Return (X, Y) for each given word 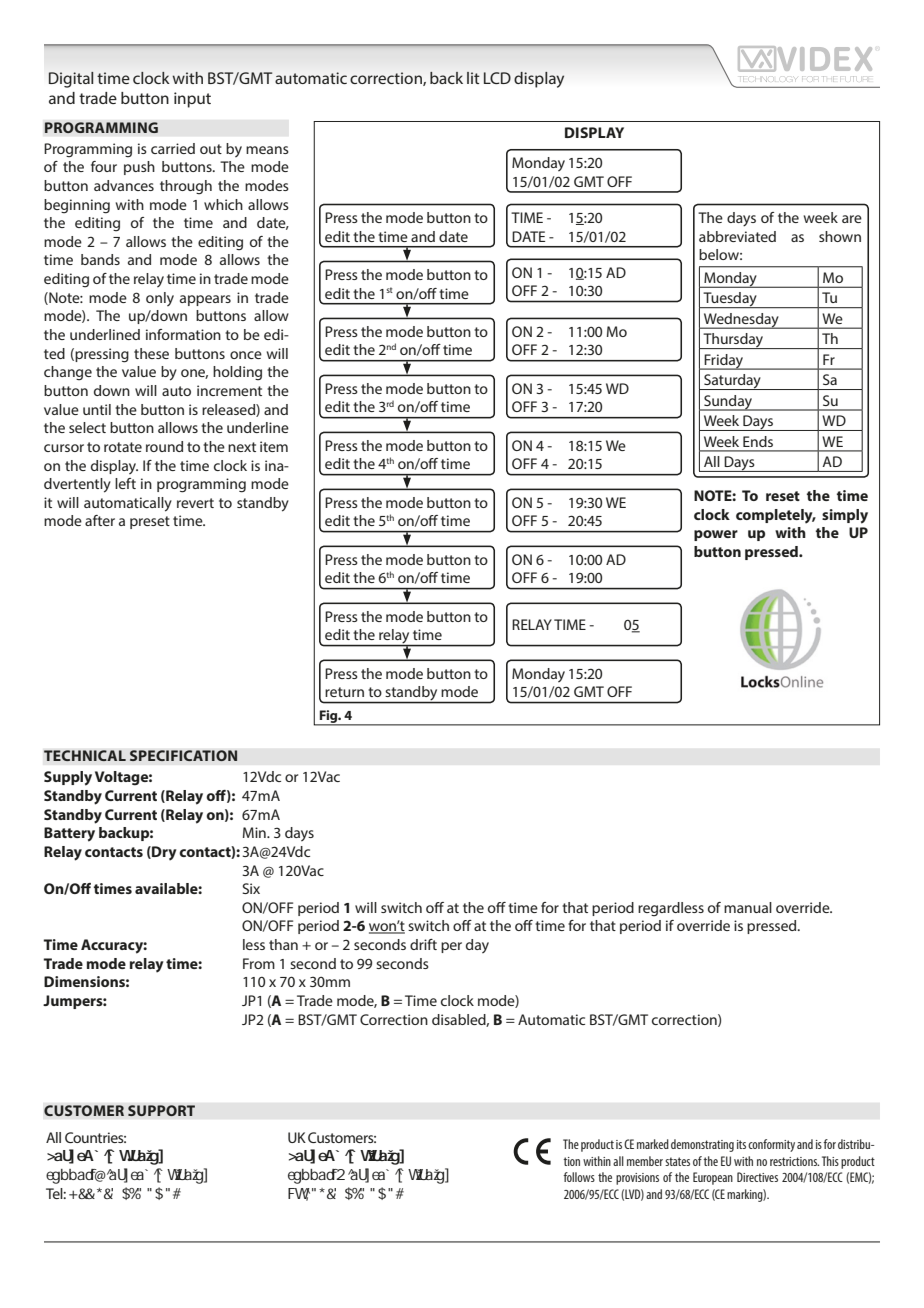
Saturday (732, 382)
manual (748, 907)
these (151, 353)
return (344, 692)
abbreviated (737, 236)
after (100, 520)
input (192, 100)
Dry (163, 853)
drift (423, 944)
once (246, 355)
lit (473, 78)
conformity (771, 1145)
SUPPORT (161, 1110)
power (716, 535)
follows (579, 1177)
